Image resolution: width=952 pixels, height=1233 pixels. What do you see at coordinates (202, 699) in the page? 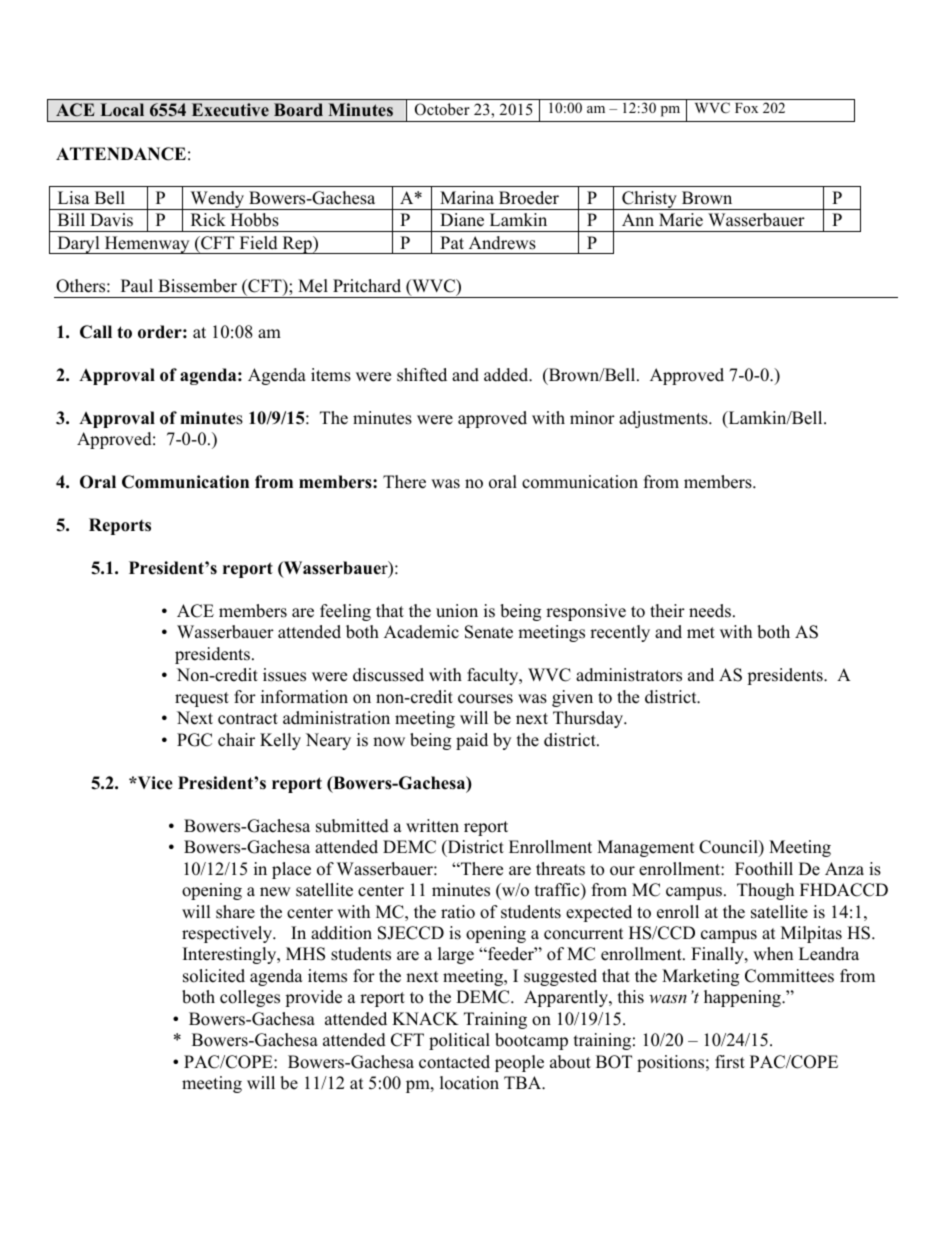
I see `request` at bounding box center [202, 699].
